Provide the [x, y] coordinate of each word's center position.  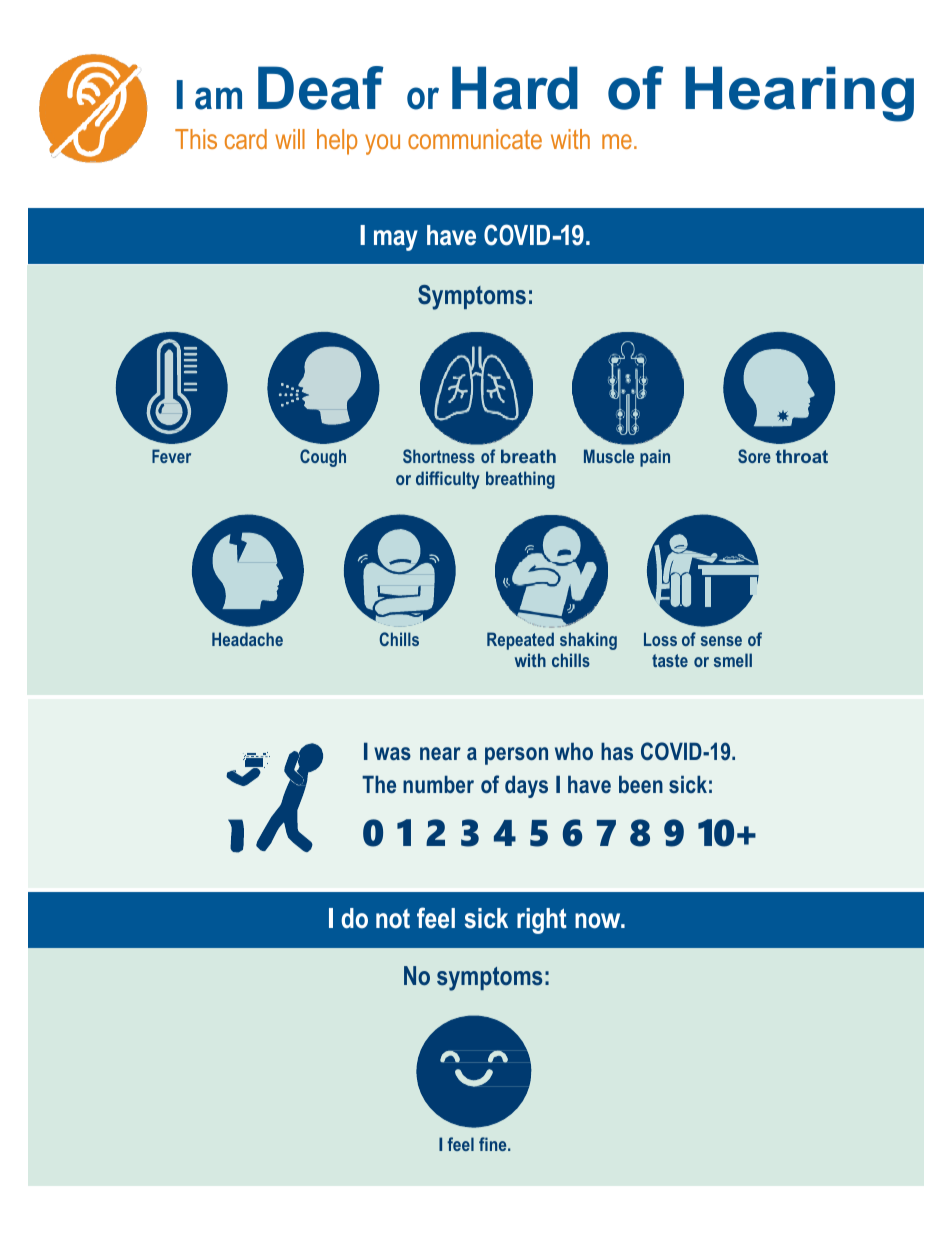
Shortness [439, 456]
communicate [475, 139]
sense [721, 641]
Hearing [799, 94]
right [542, 921]
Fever [171, 456]
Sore [754, 456]
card [246, 139]
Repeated [520, 641]
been [641, 784]
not [393, 919]
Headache [247, 639]
